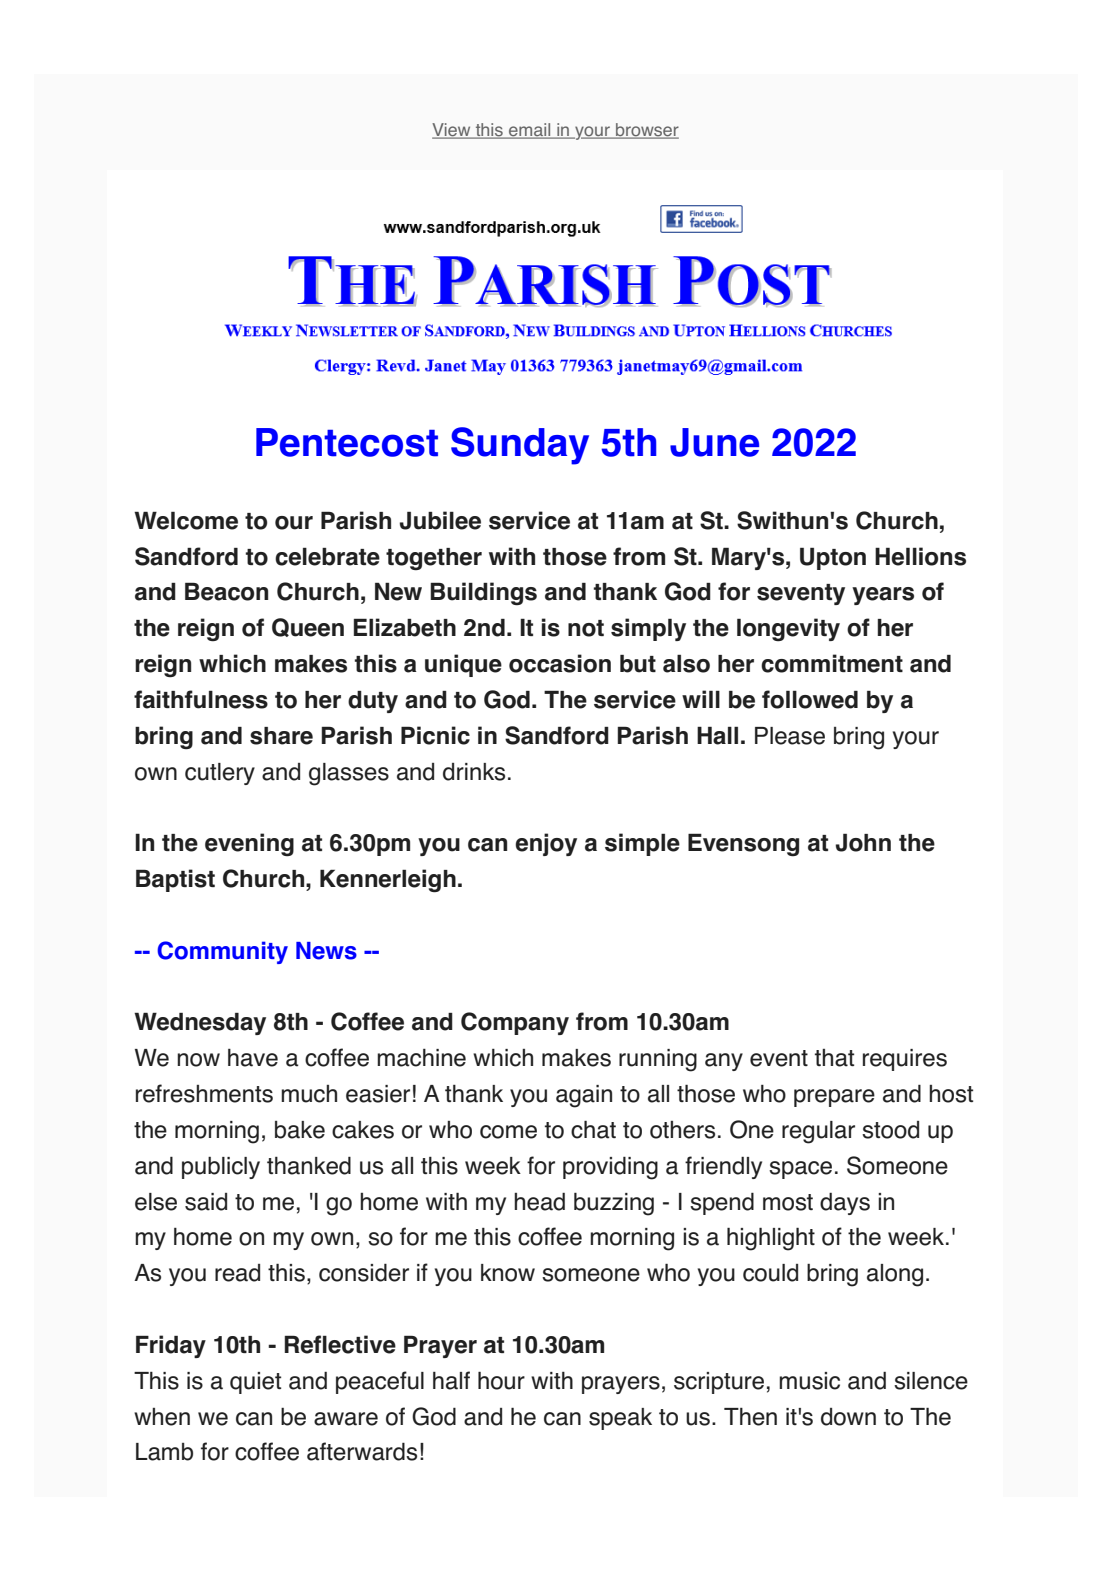 This page has height=1571, width=1111. Describe the element at coordinates (501, 1380) in the page. I see `hour` at that location.
